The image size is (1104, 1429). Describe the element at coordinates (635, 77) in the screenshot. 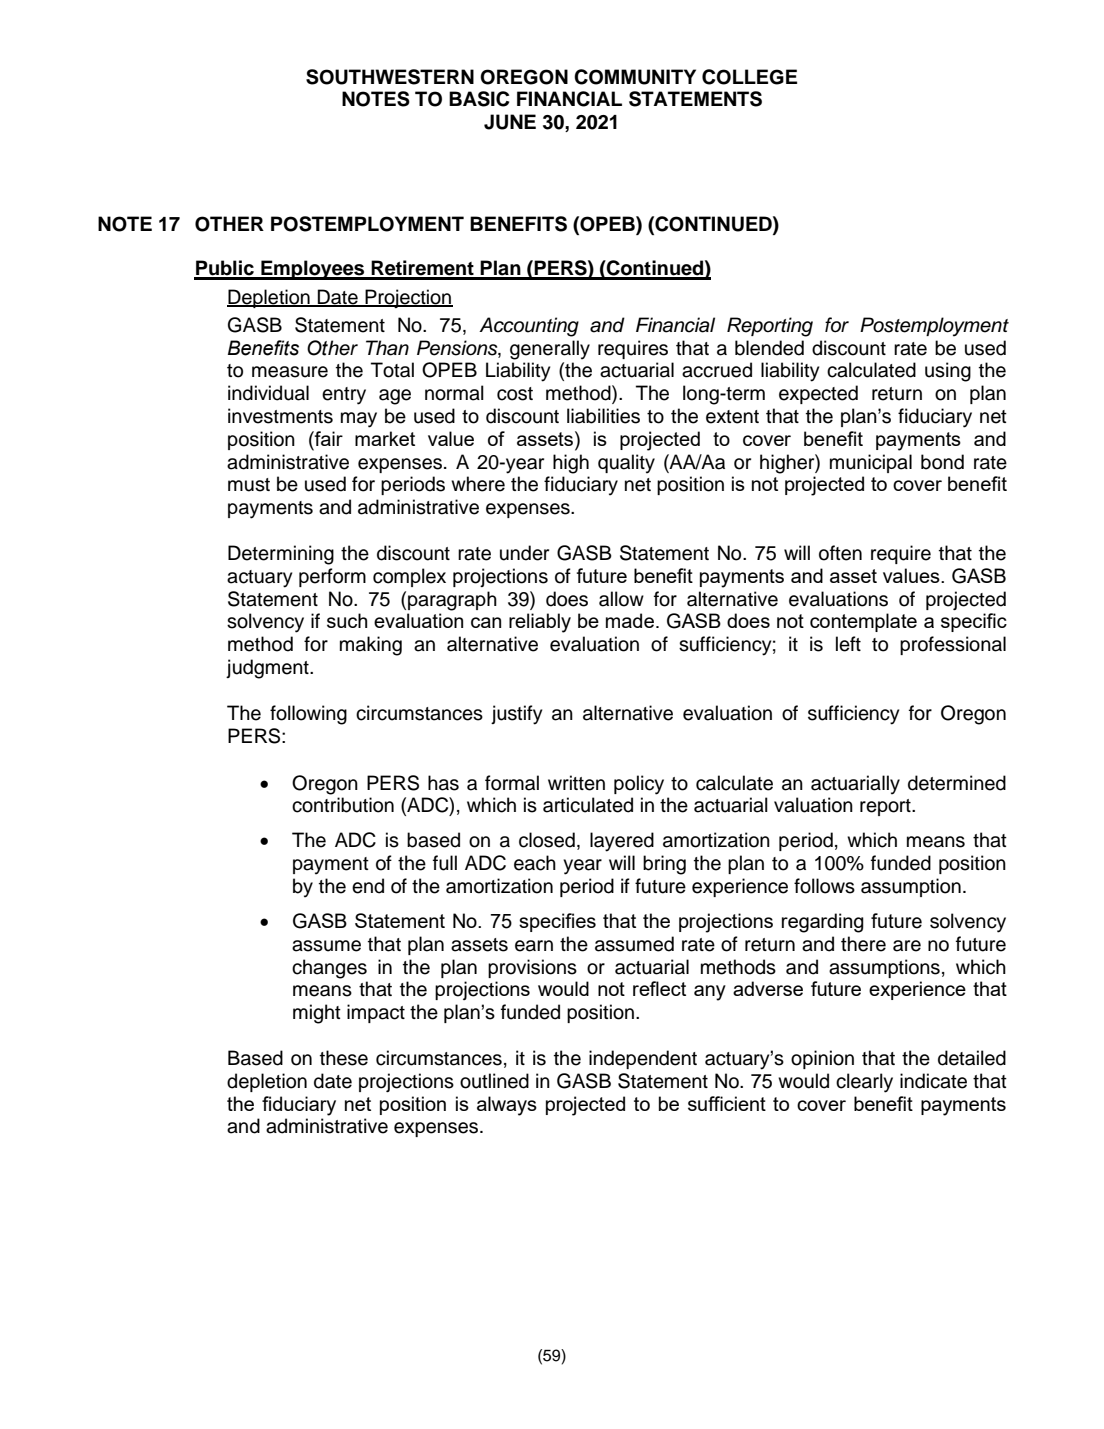

I see `COMMUNITY` at that location.
